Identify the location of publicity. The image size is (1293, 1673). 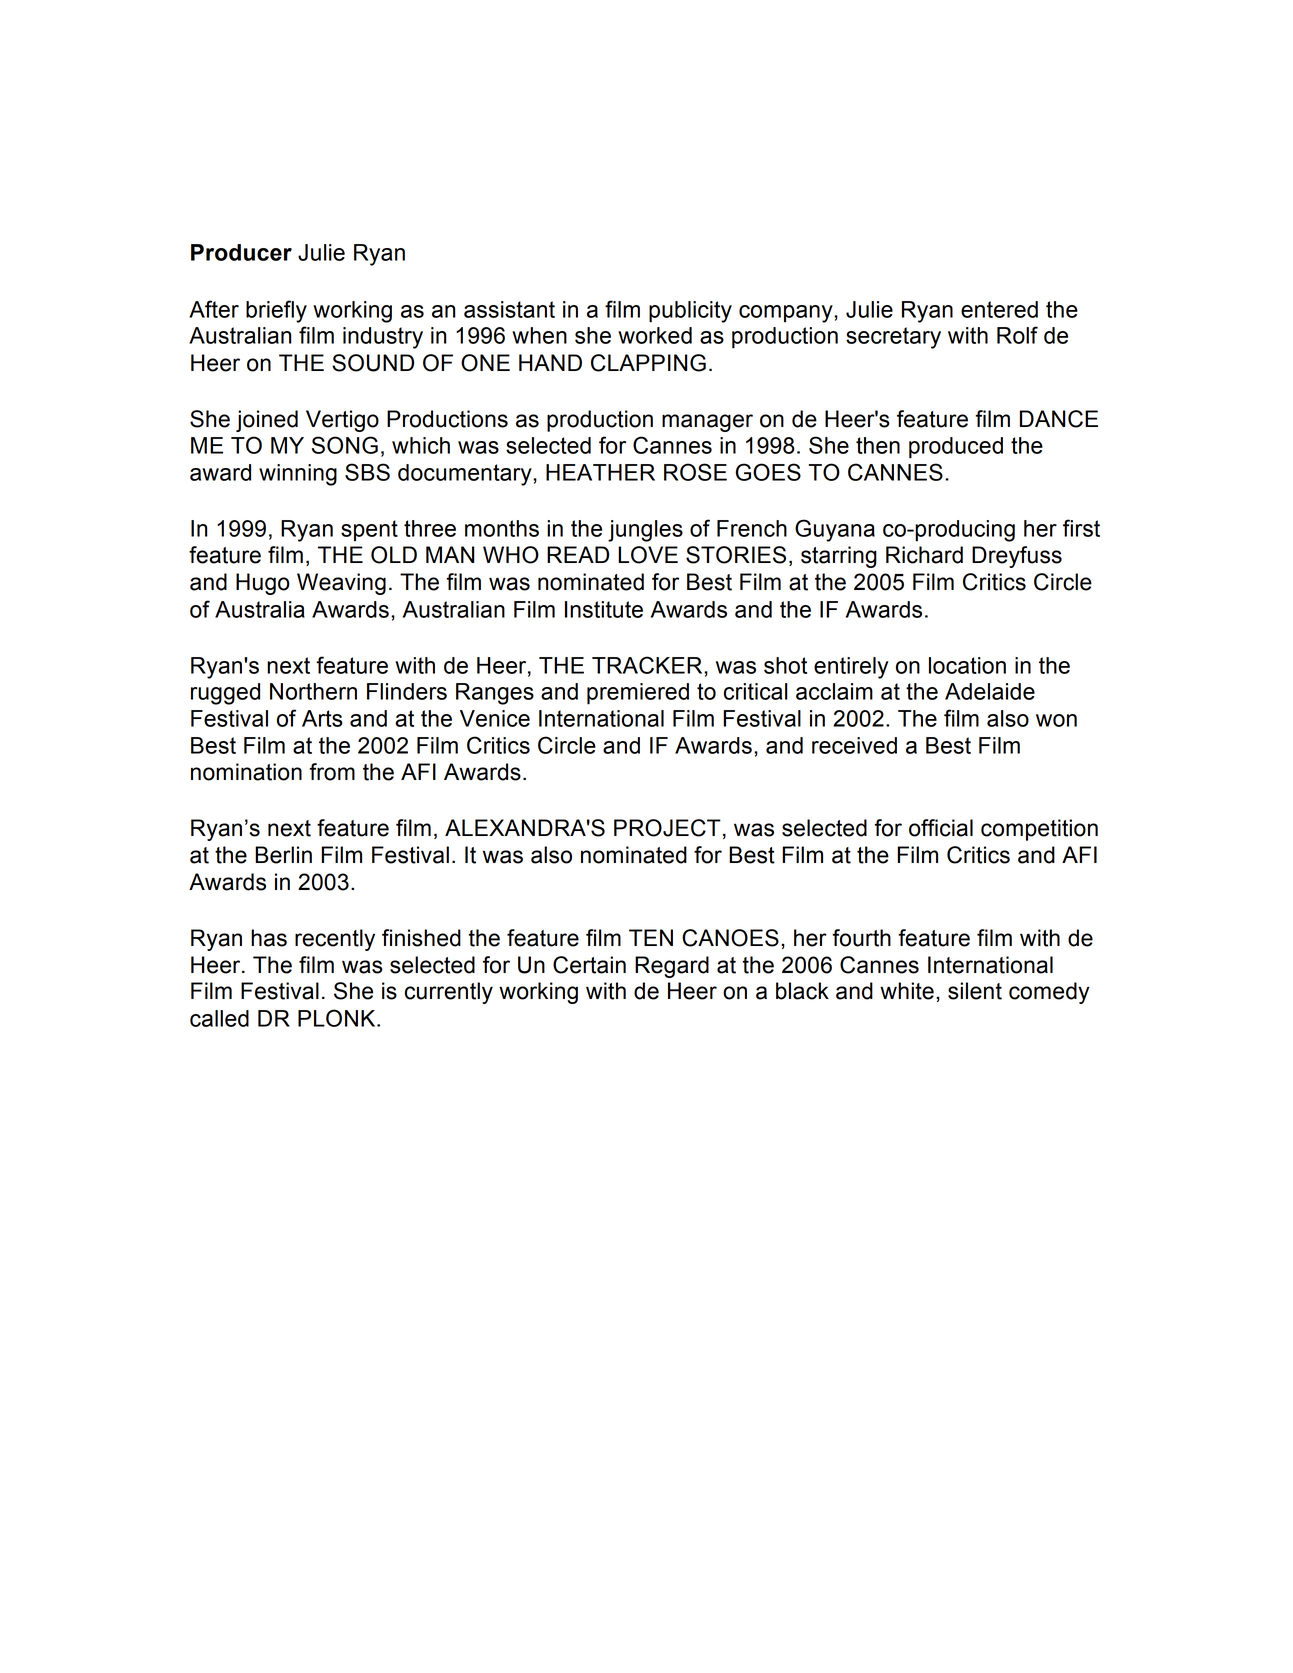
(690, 312).
